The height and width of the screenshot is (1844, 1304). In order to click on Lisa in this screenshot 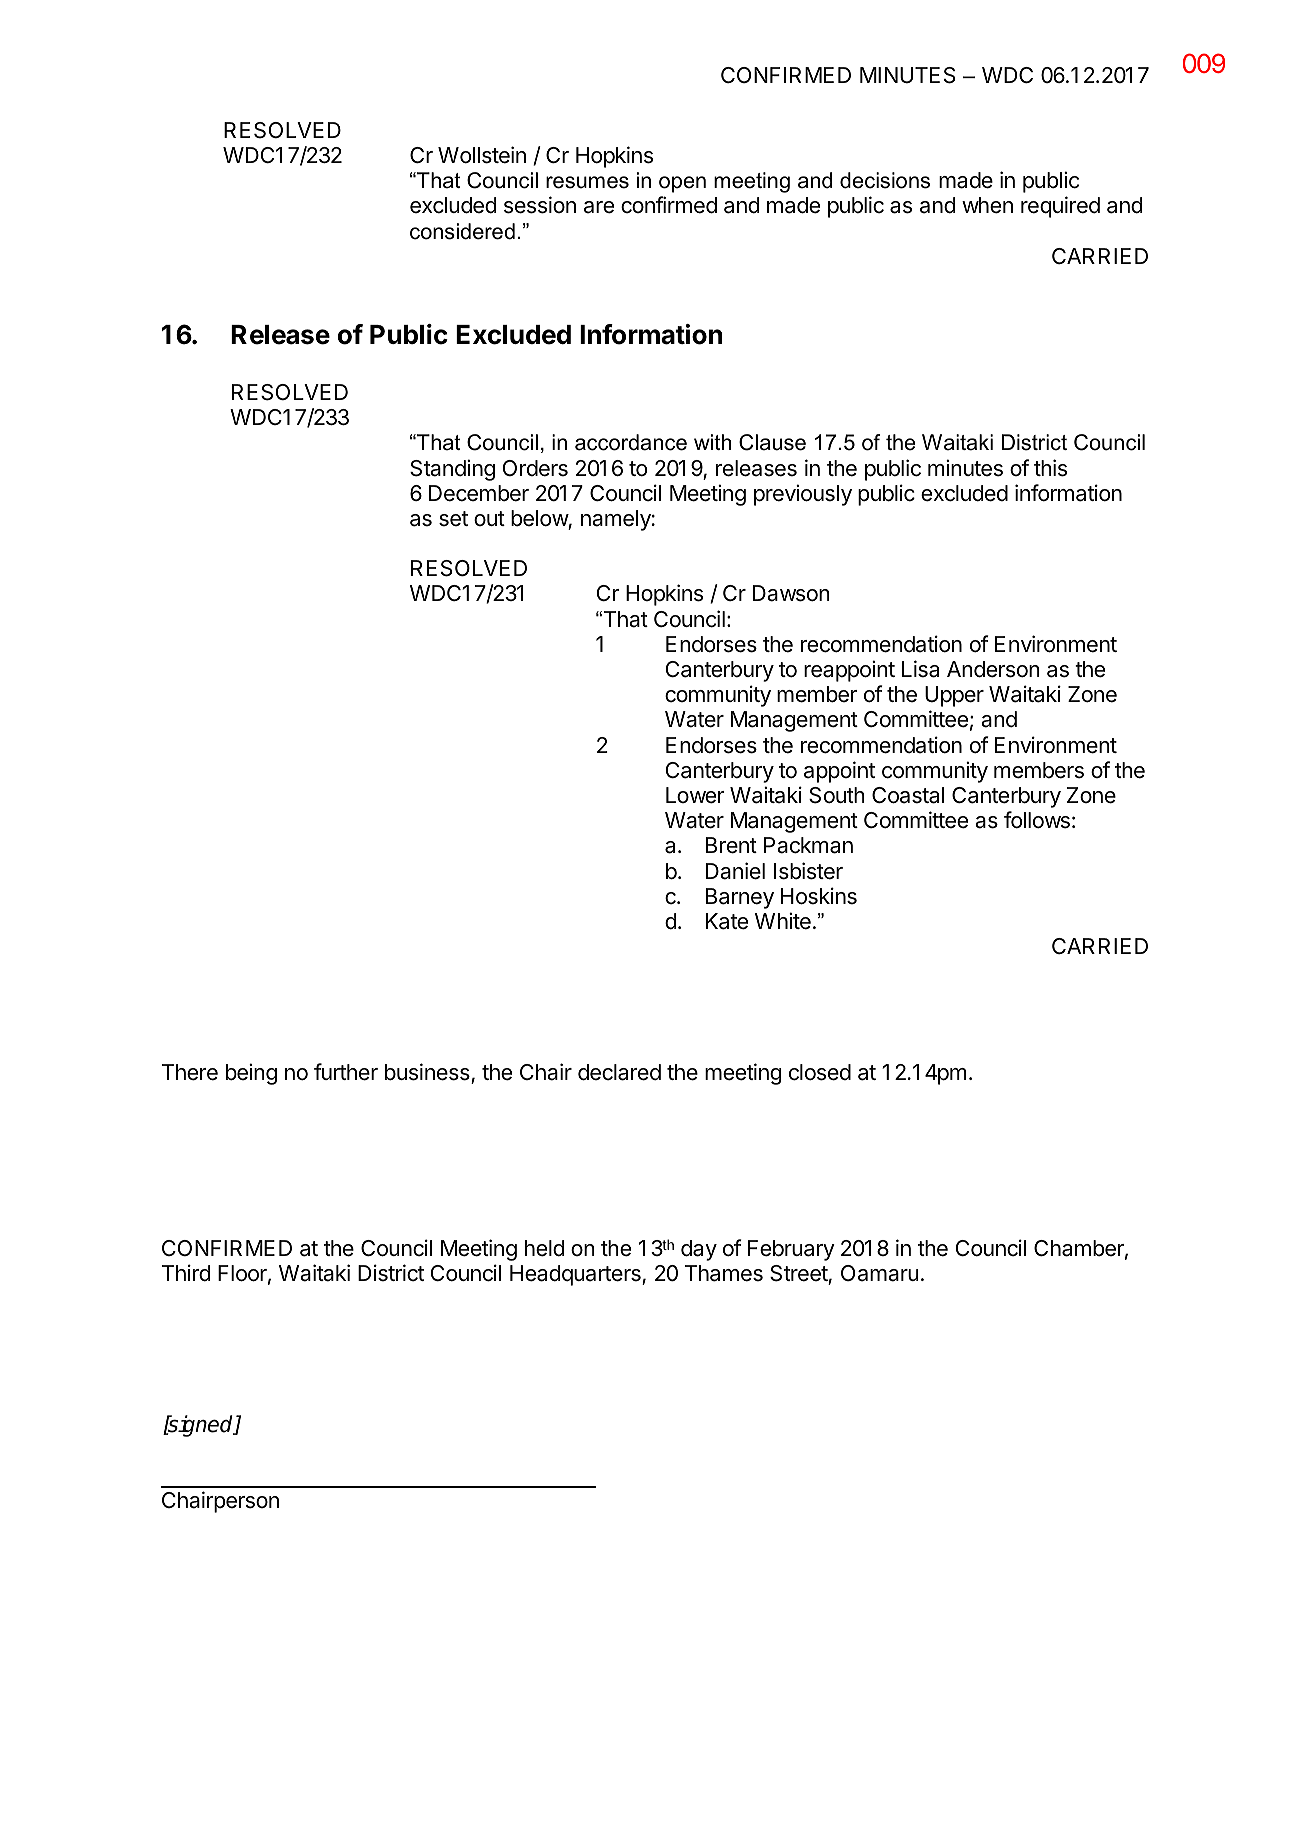, I will do `click(920, 669)`.
